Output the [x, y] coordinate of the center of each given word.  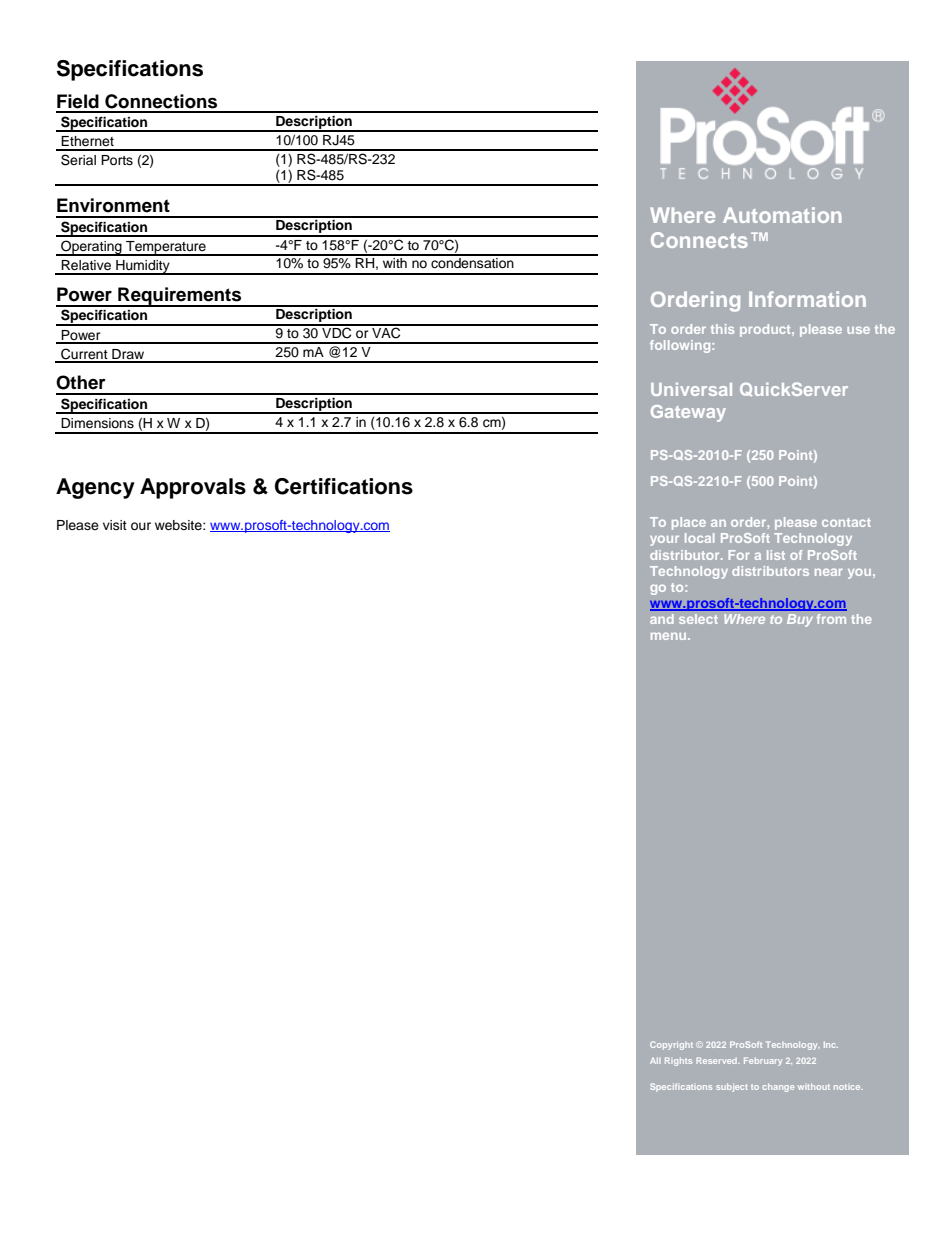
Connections [161, 101]
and [662, 619]
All [655, 1061]
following [681, 346]
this [722, 329]
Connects [699, 240]
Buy [800, 620]
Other [81, 382]
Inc [831, 1044]
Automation [782, 215]
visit [115, 525]
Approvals [193, 488]
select [698, 619]
